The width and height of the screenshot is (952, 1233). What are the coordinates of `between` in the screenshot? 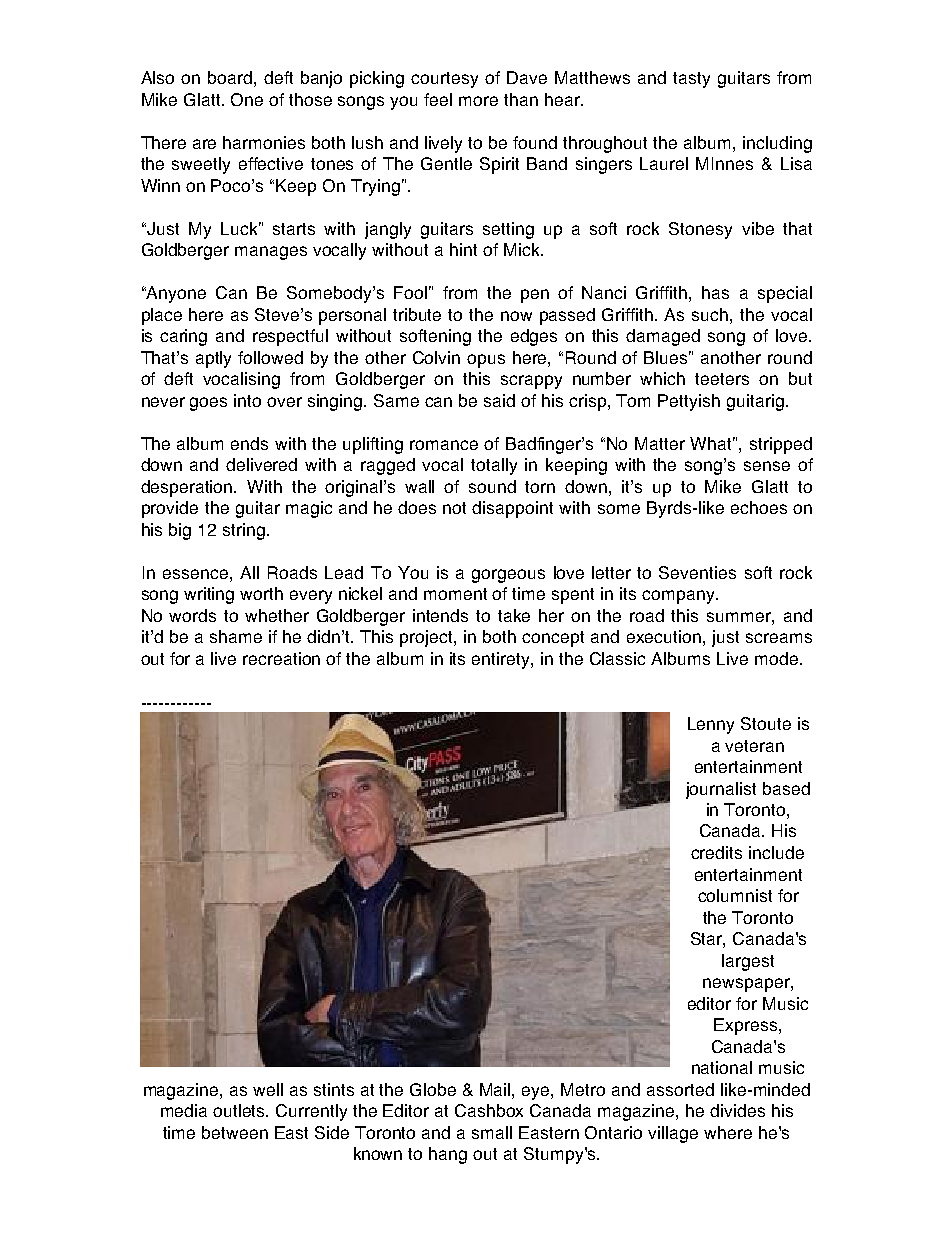 It's located at (235, 1132).
